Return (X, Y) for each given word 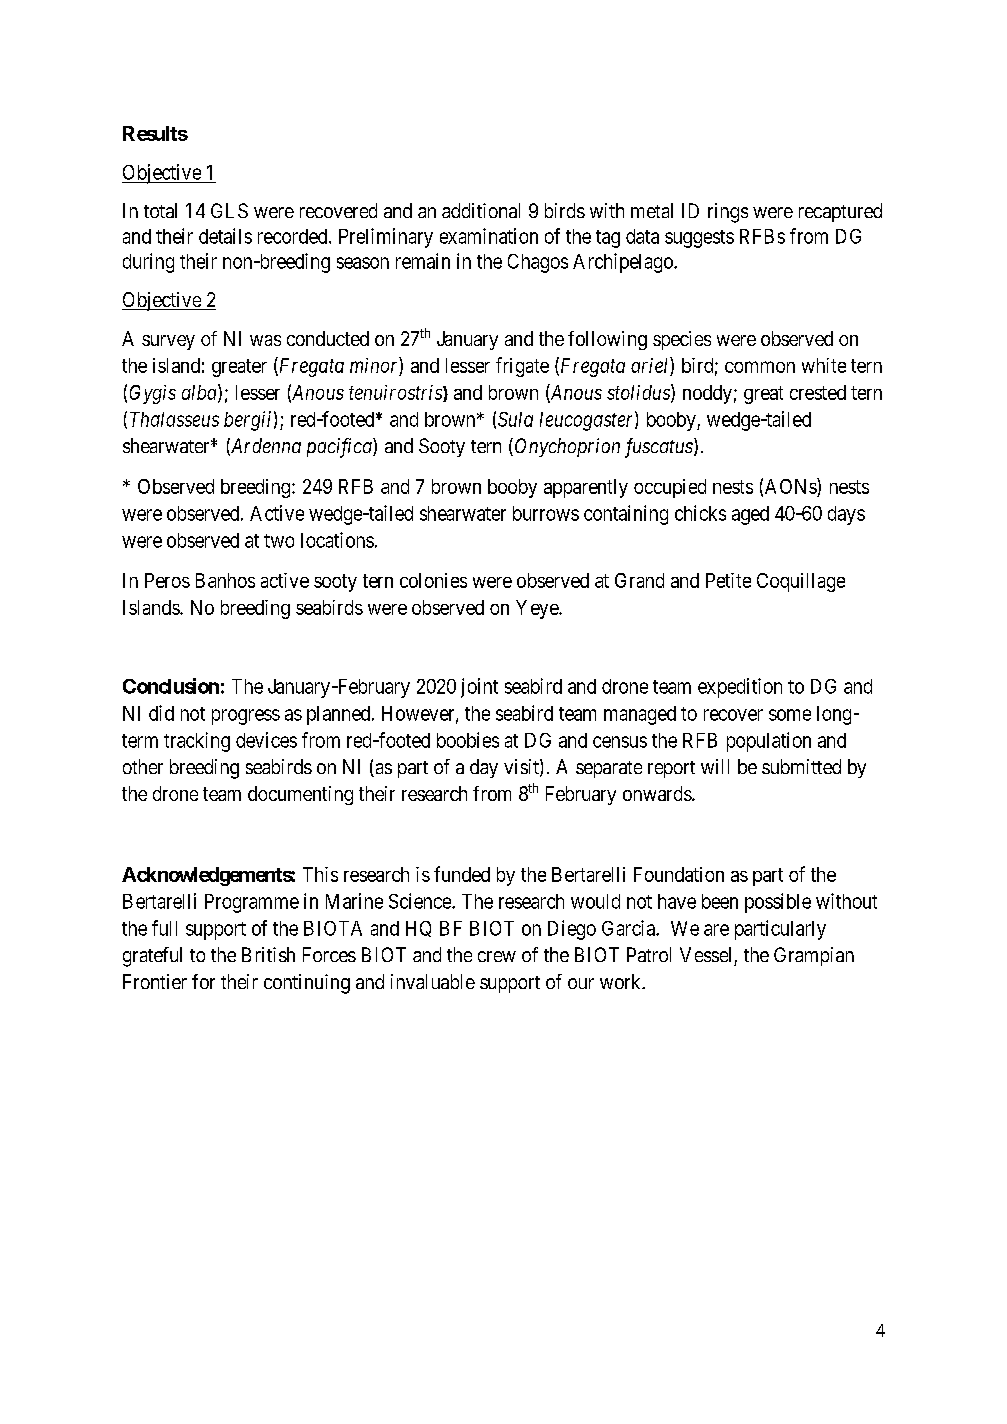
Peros (167, 580)
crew (497, 956)
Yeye (538, 609)
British (268, 954)
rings (728, 213)
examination (489, 236)
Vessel (705, 954)
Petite (728, 580)
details (225, 236)
